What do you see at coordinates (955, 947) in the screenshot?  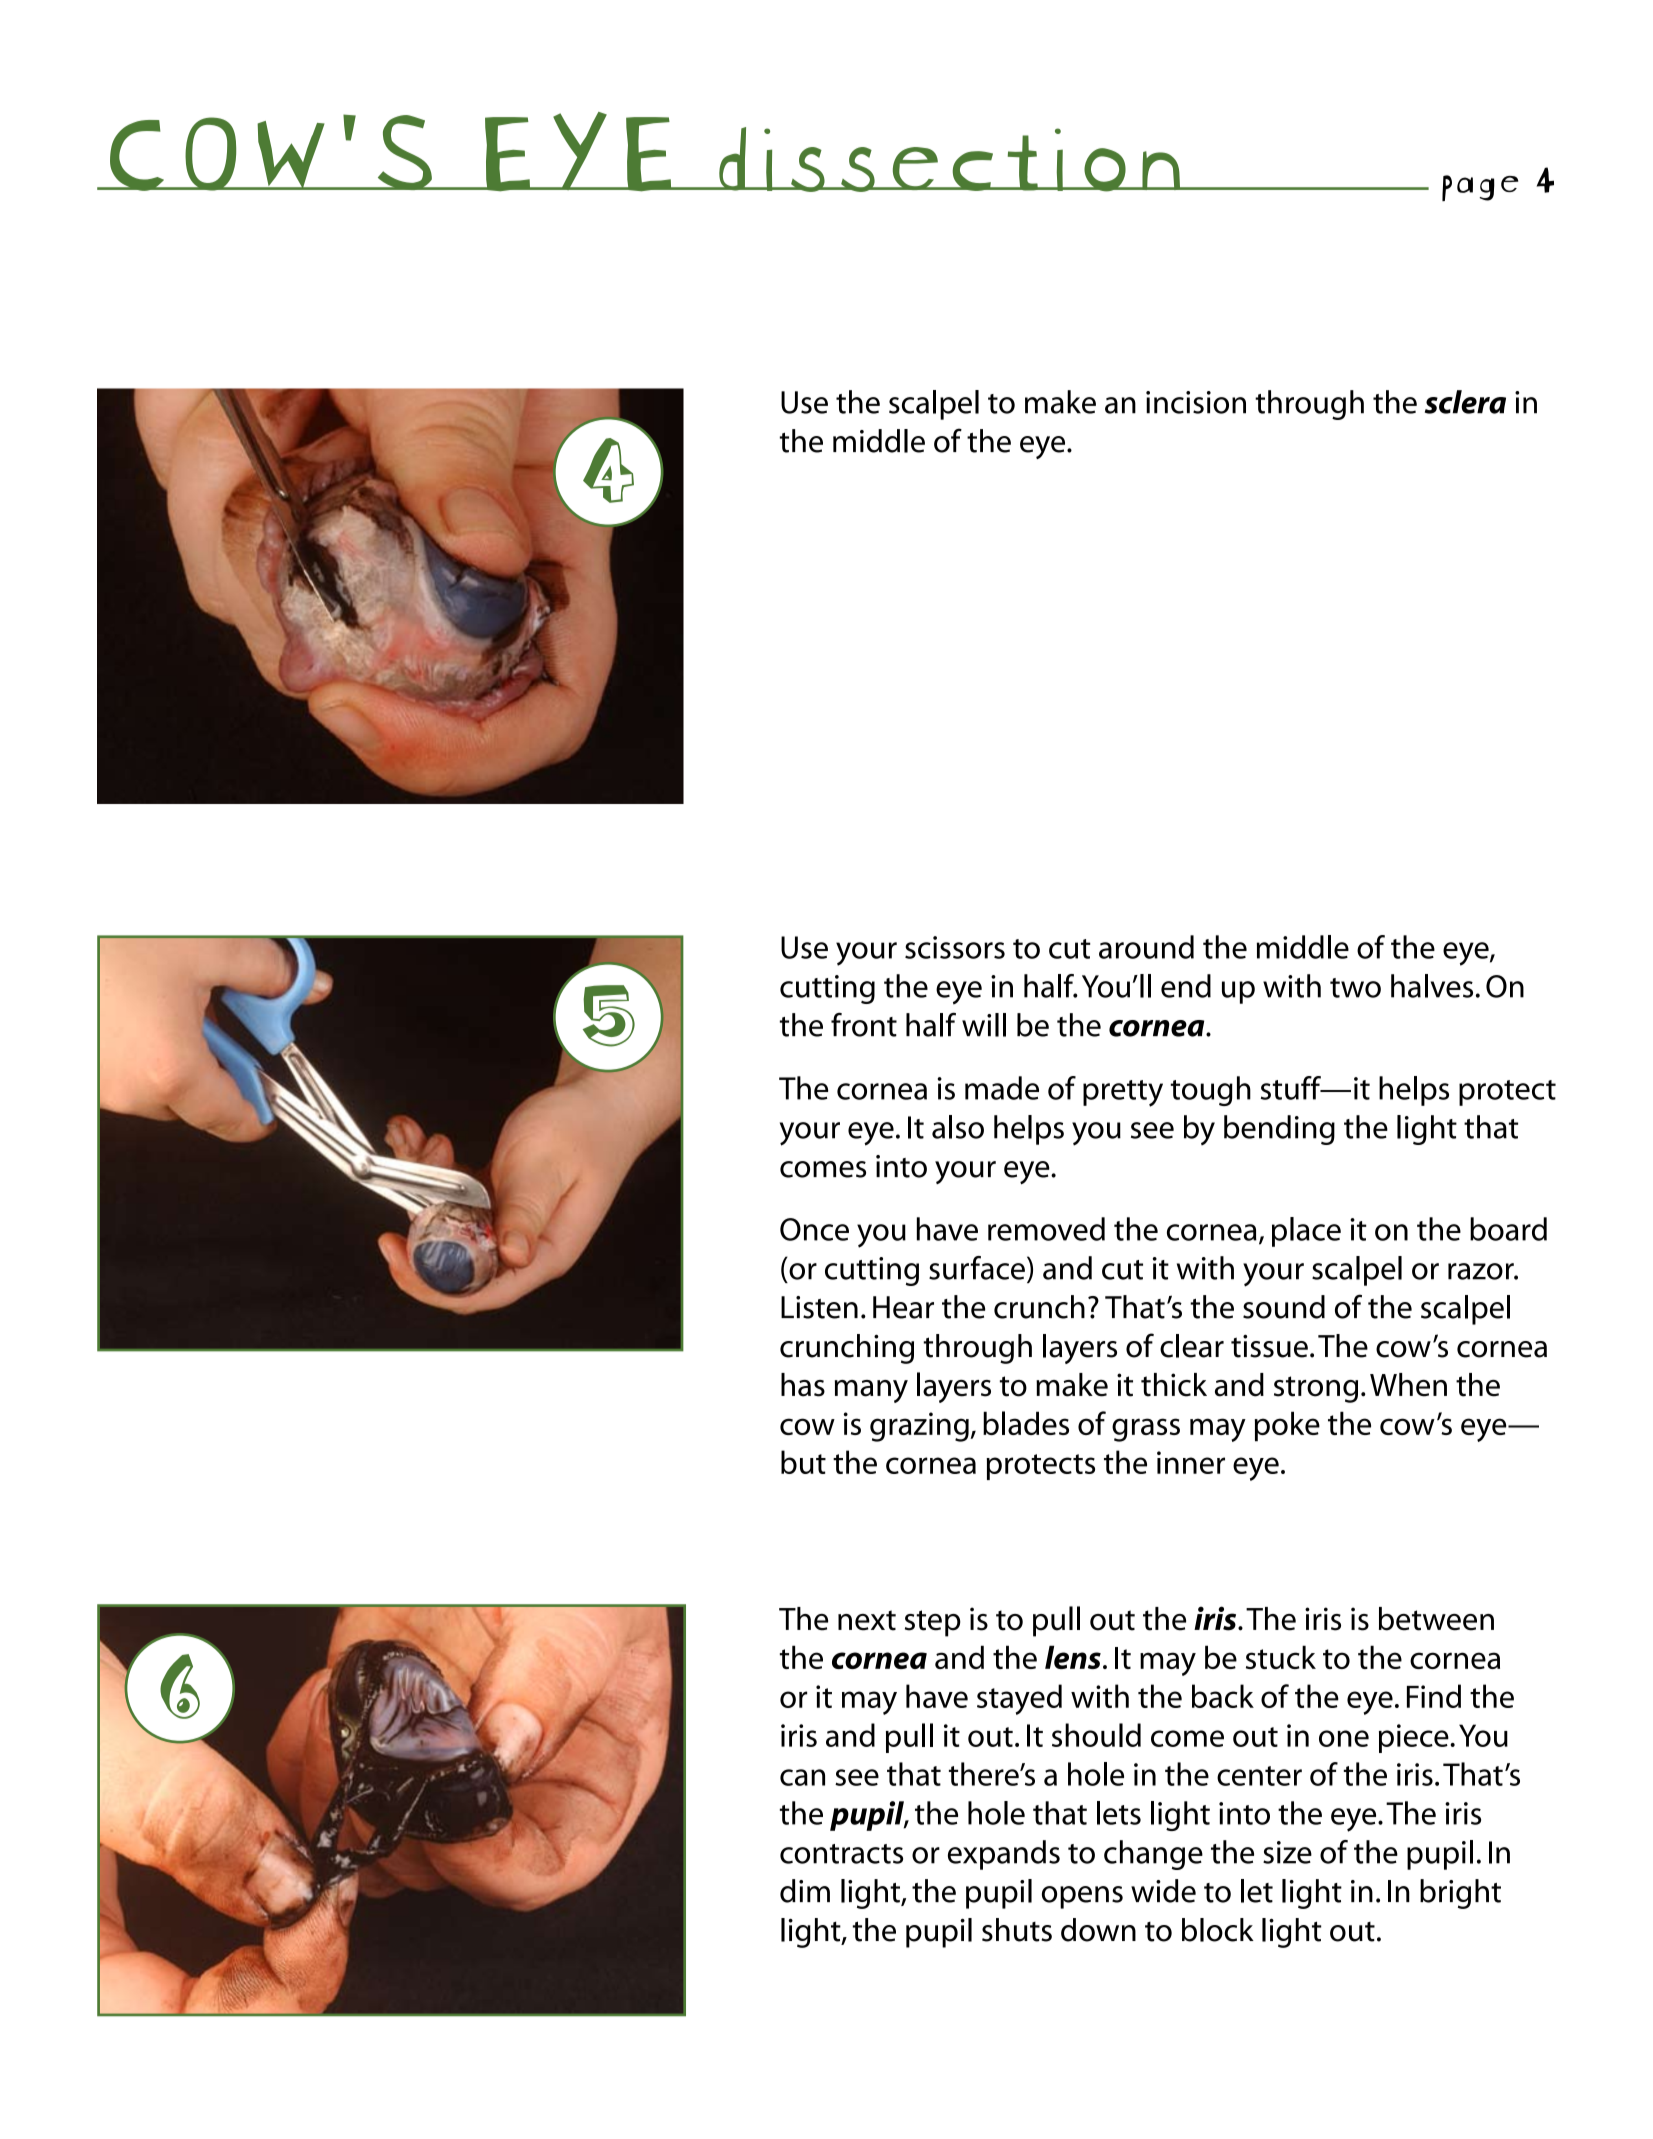 I see `scissors` at bounding box center [955, 947].
